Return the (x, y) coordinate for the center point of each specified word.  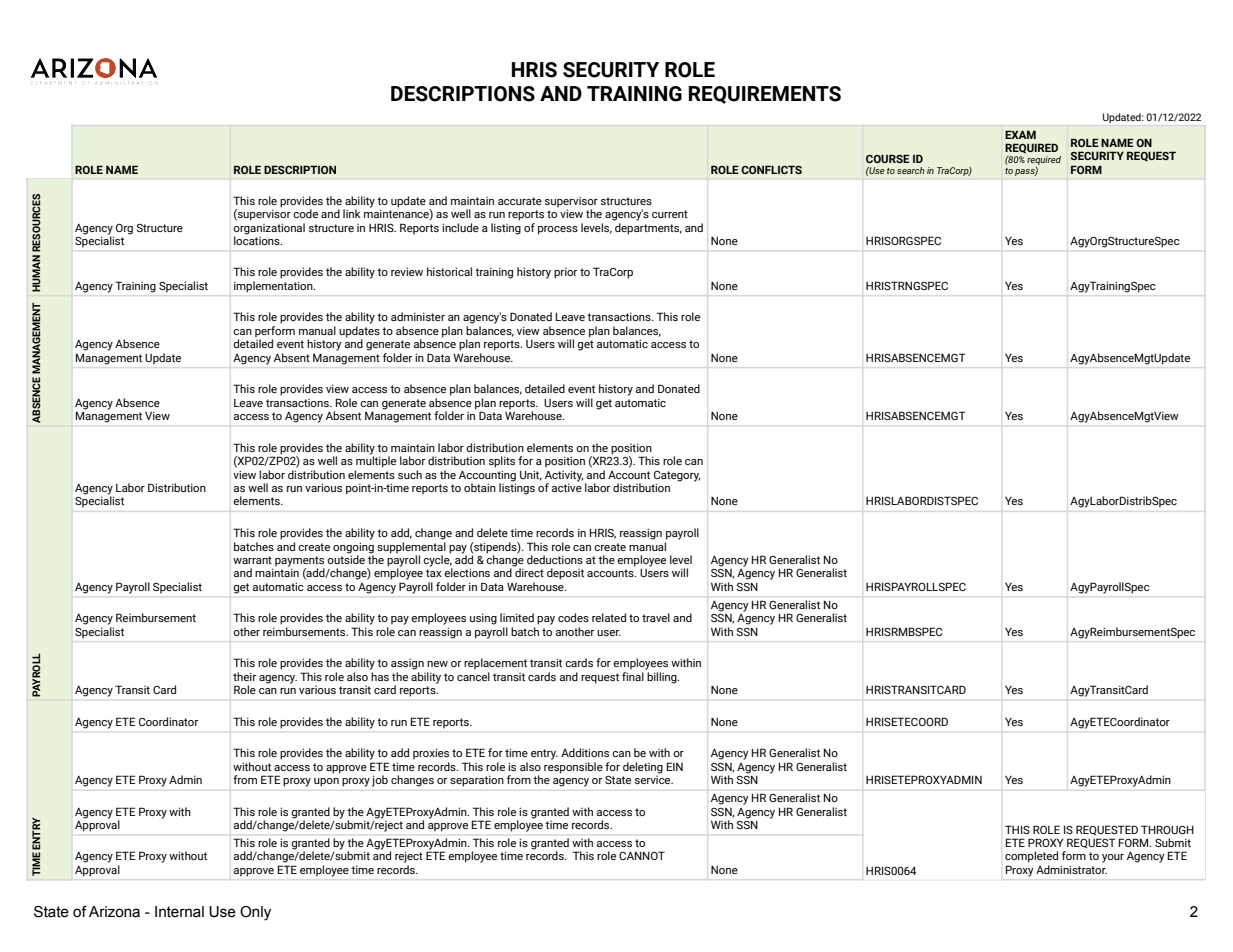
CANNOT (642, 855)
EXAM (1020, 134)
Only (255, 913)
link (352, 213)
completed (1031, 857)
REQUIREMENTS (765, 95)
